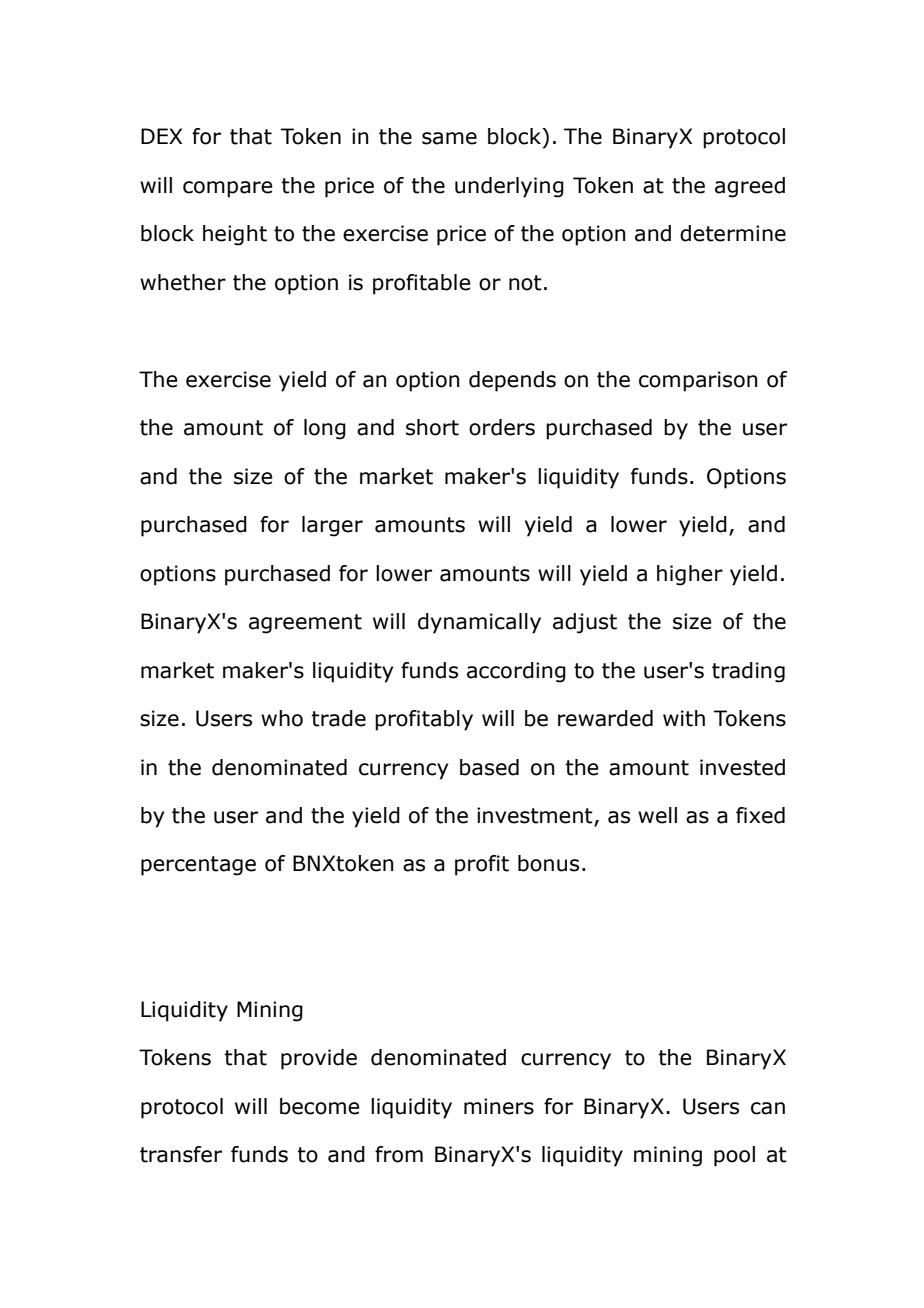 The height and width of the image is (1308, 924). Describe the element at coordinates (449, 138) in the image. I see `same` at that location.
